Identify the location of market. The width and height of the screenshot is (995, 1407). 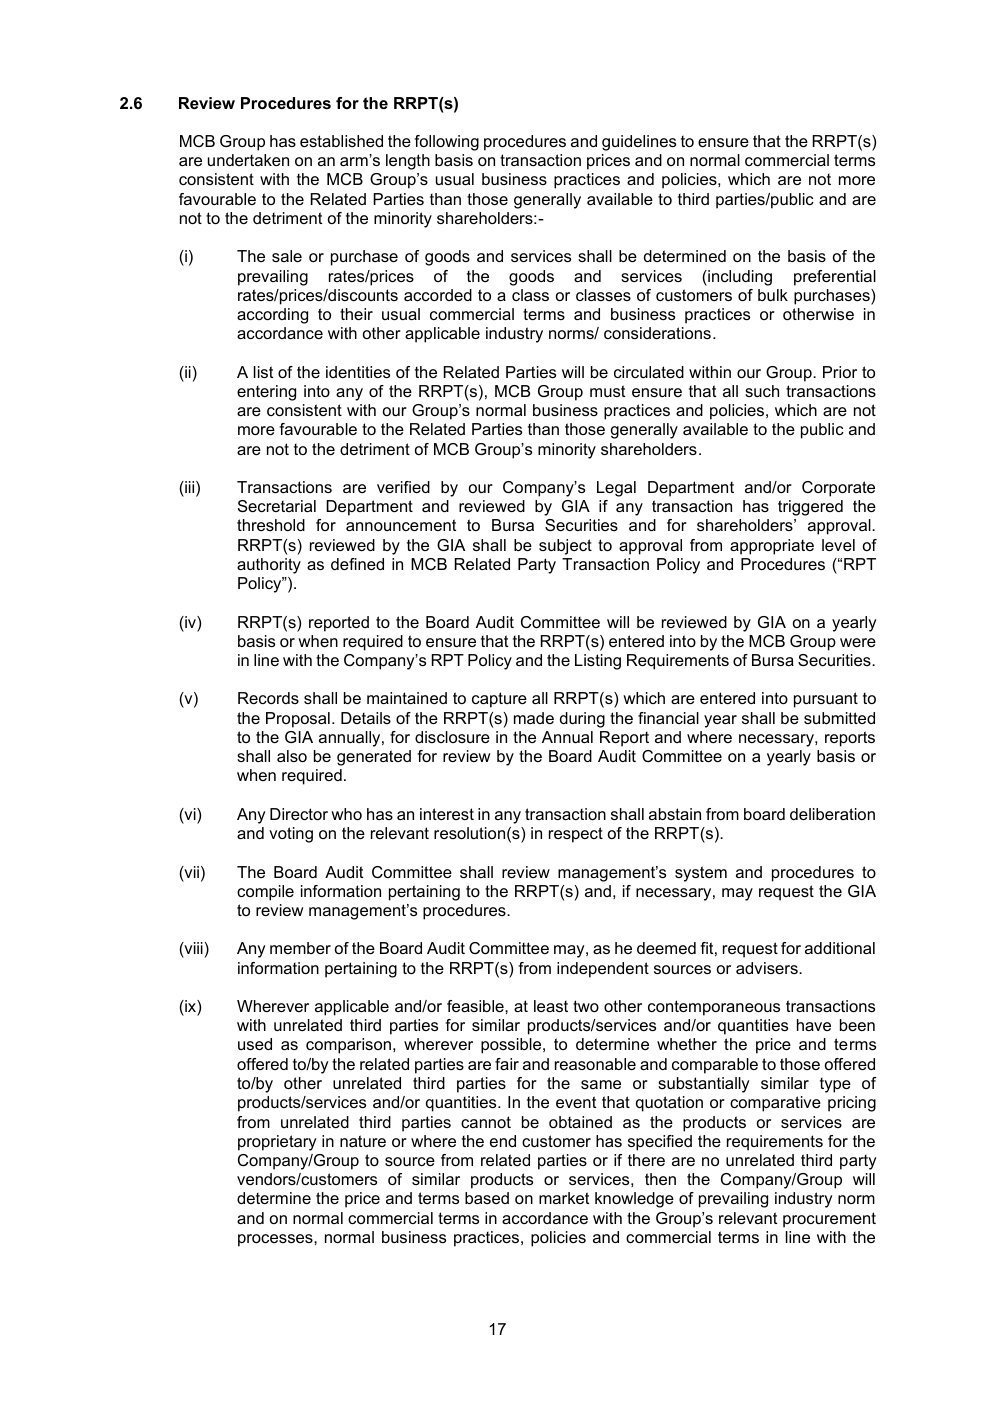
(564, 1198).
